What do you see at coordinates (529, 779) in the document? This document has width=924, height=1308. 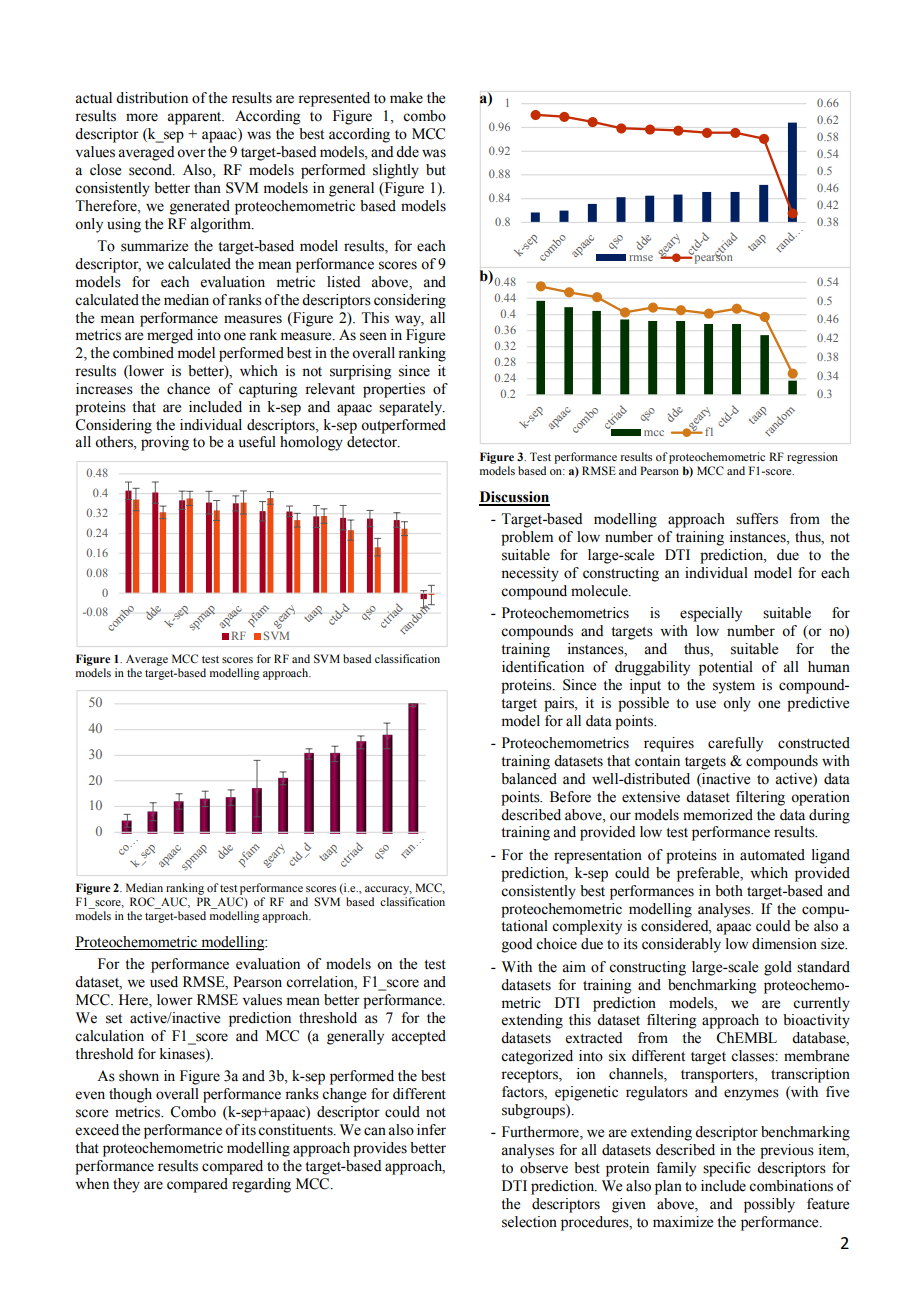 I see `balanced` at bounding box center [529, 779].
